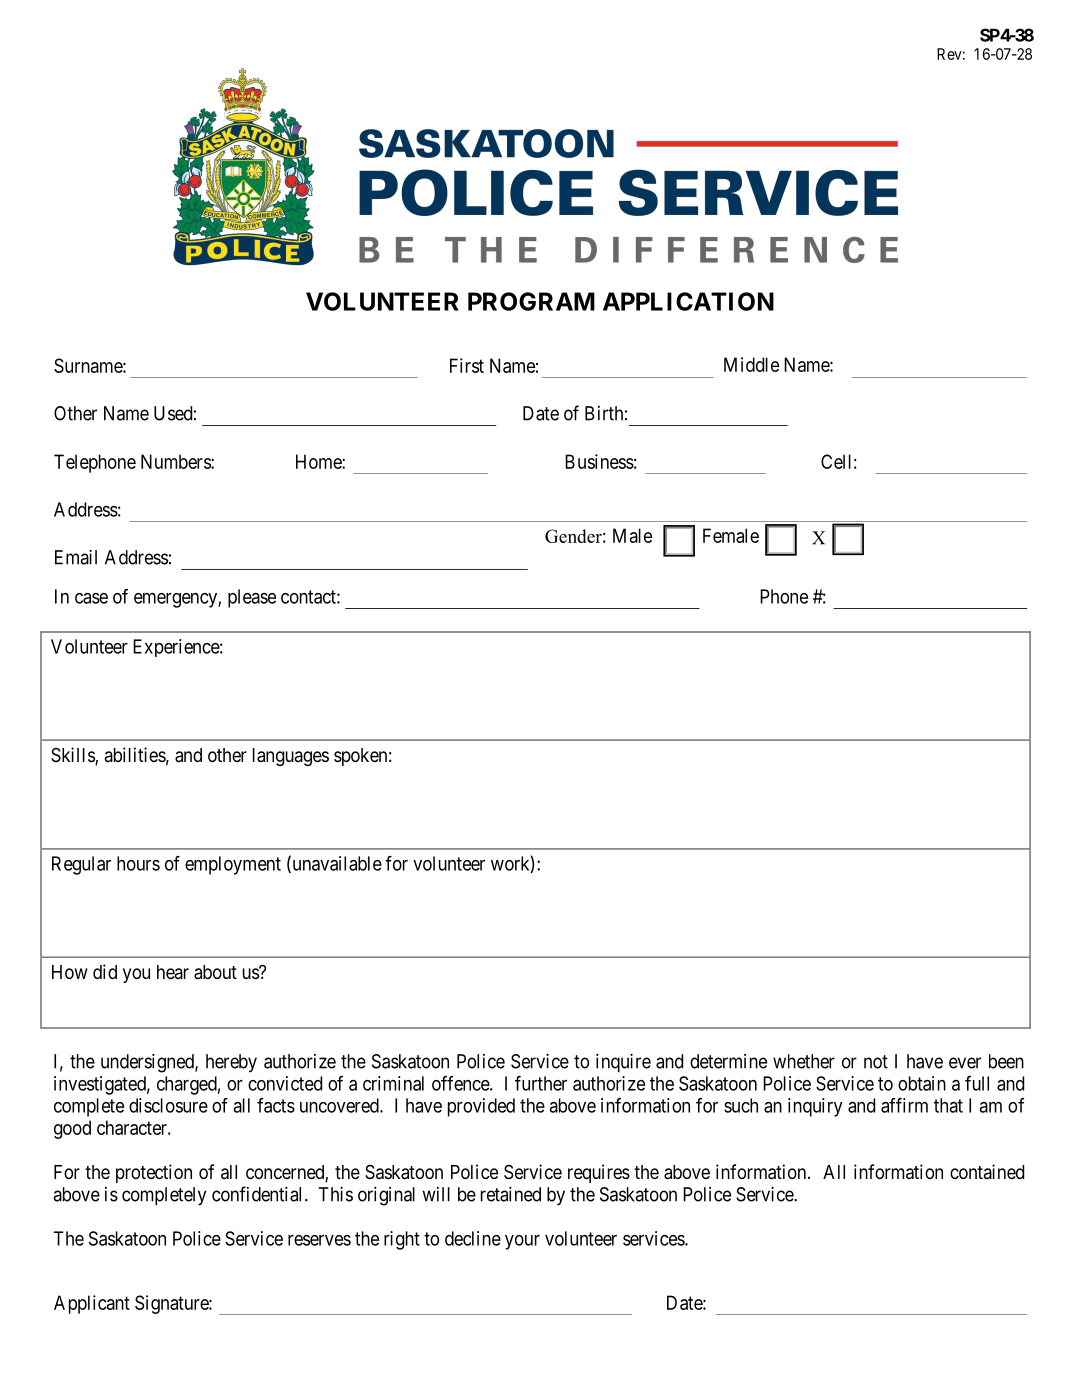 The image size is (1071, 1387). I want to click on Applicant, so click(92, 1304).
